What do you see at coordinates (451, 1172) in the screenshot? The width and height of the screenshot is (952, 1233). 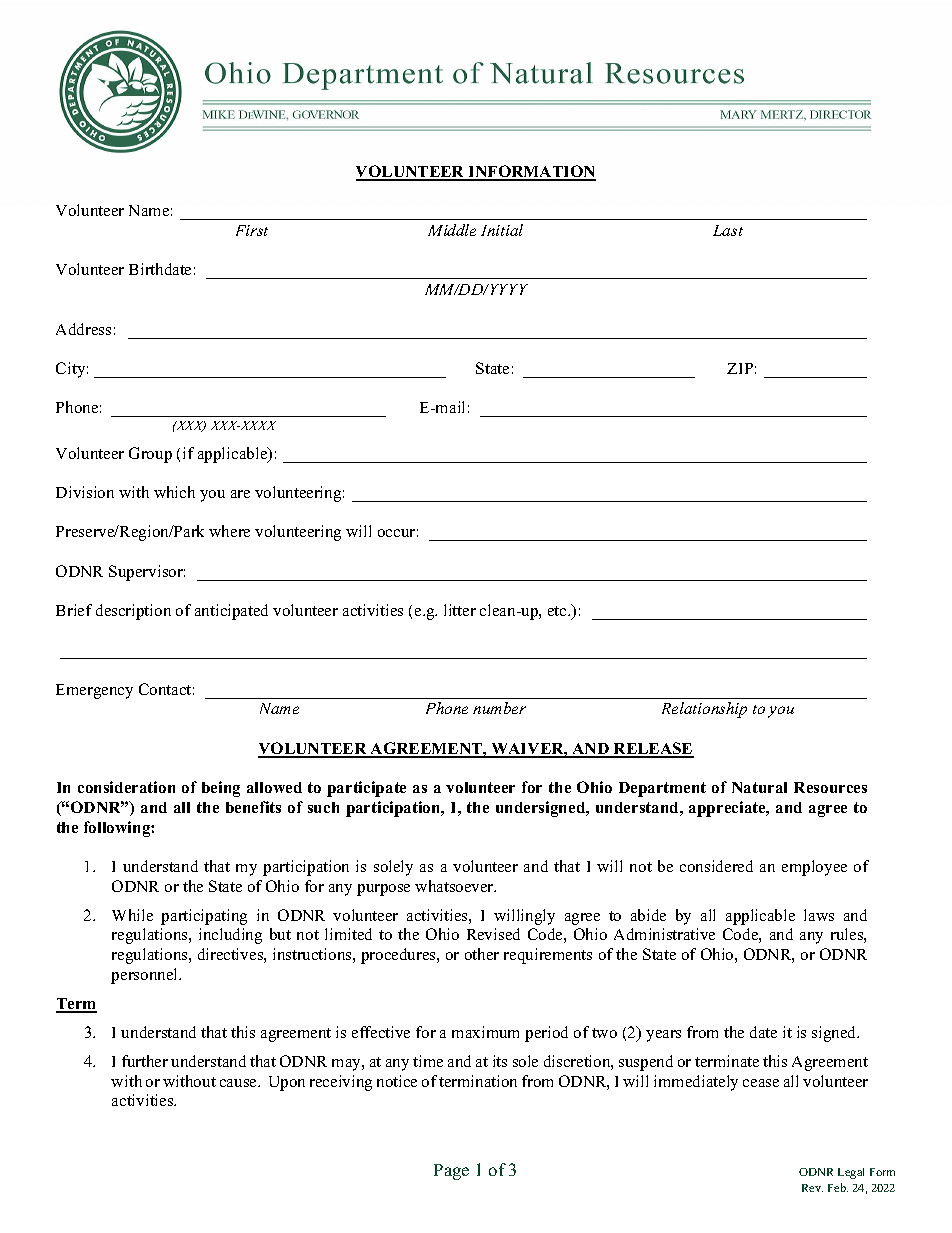 I see `Page` at bounding box center [451, 1172].
